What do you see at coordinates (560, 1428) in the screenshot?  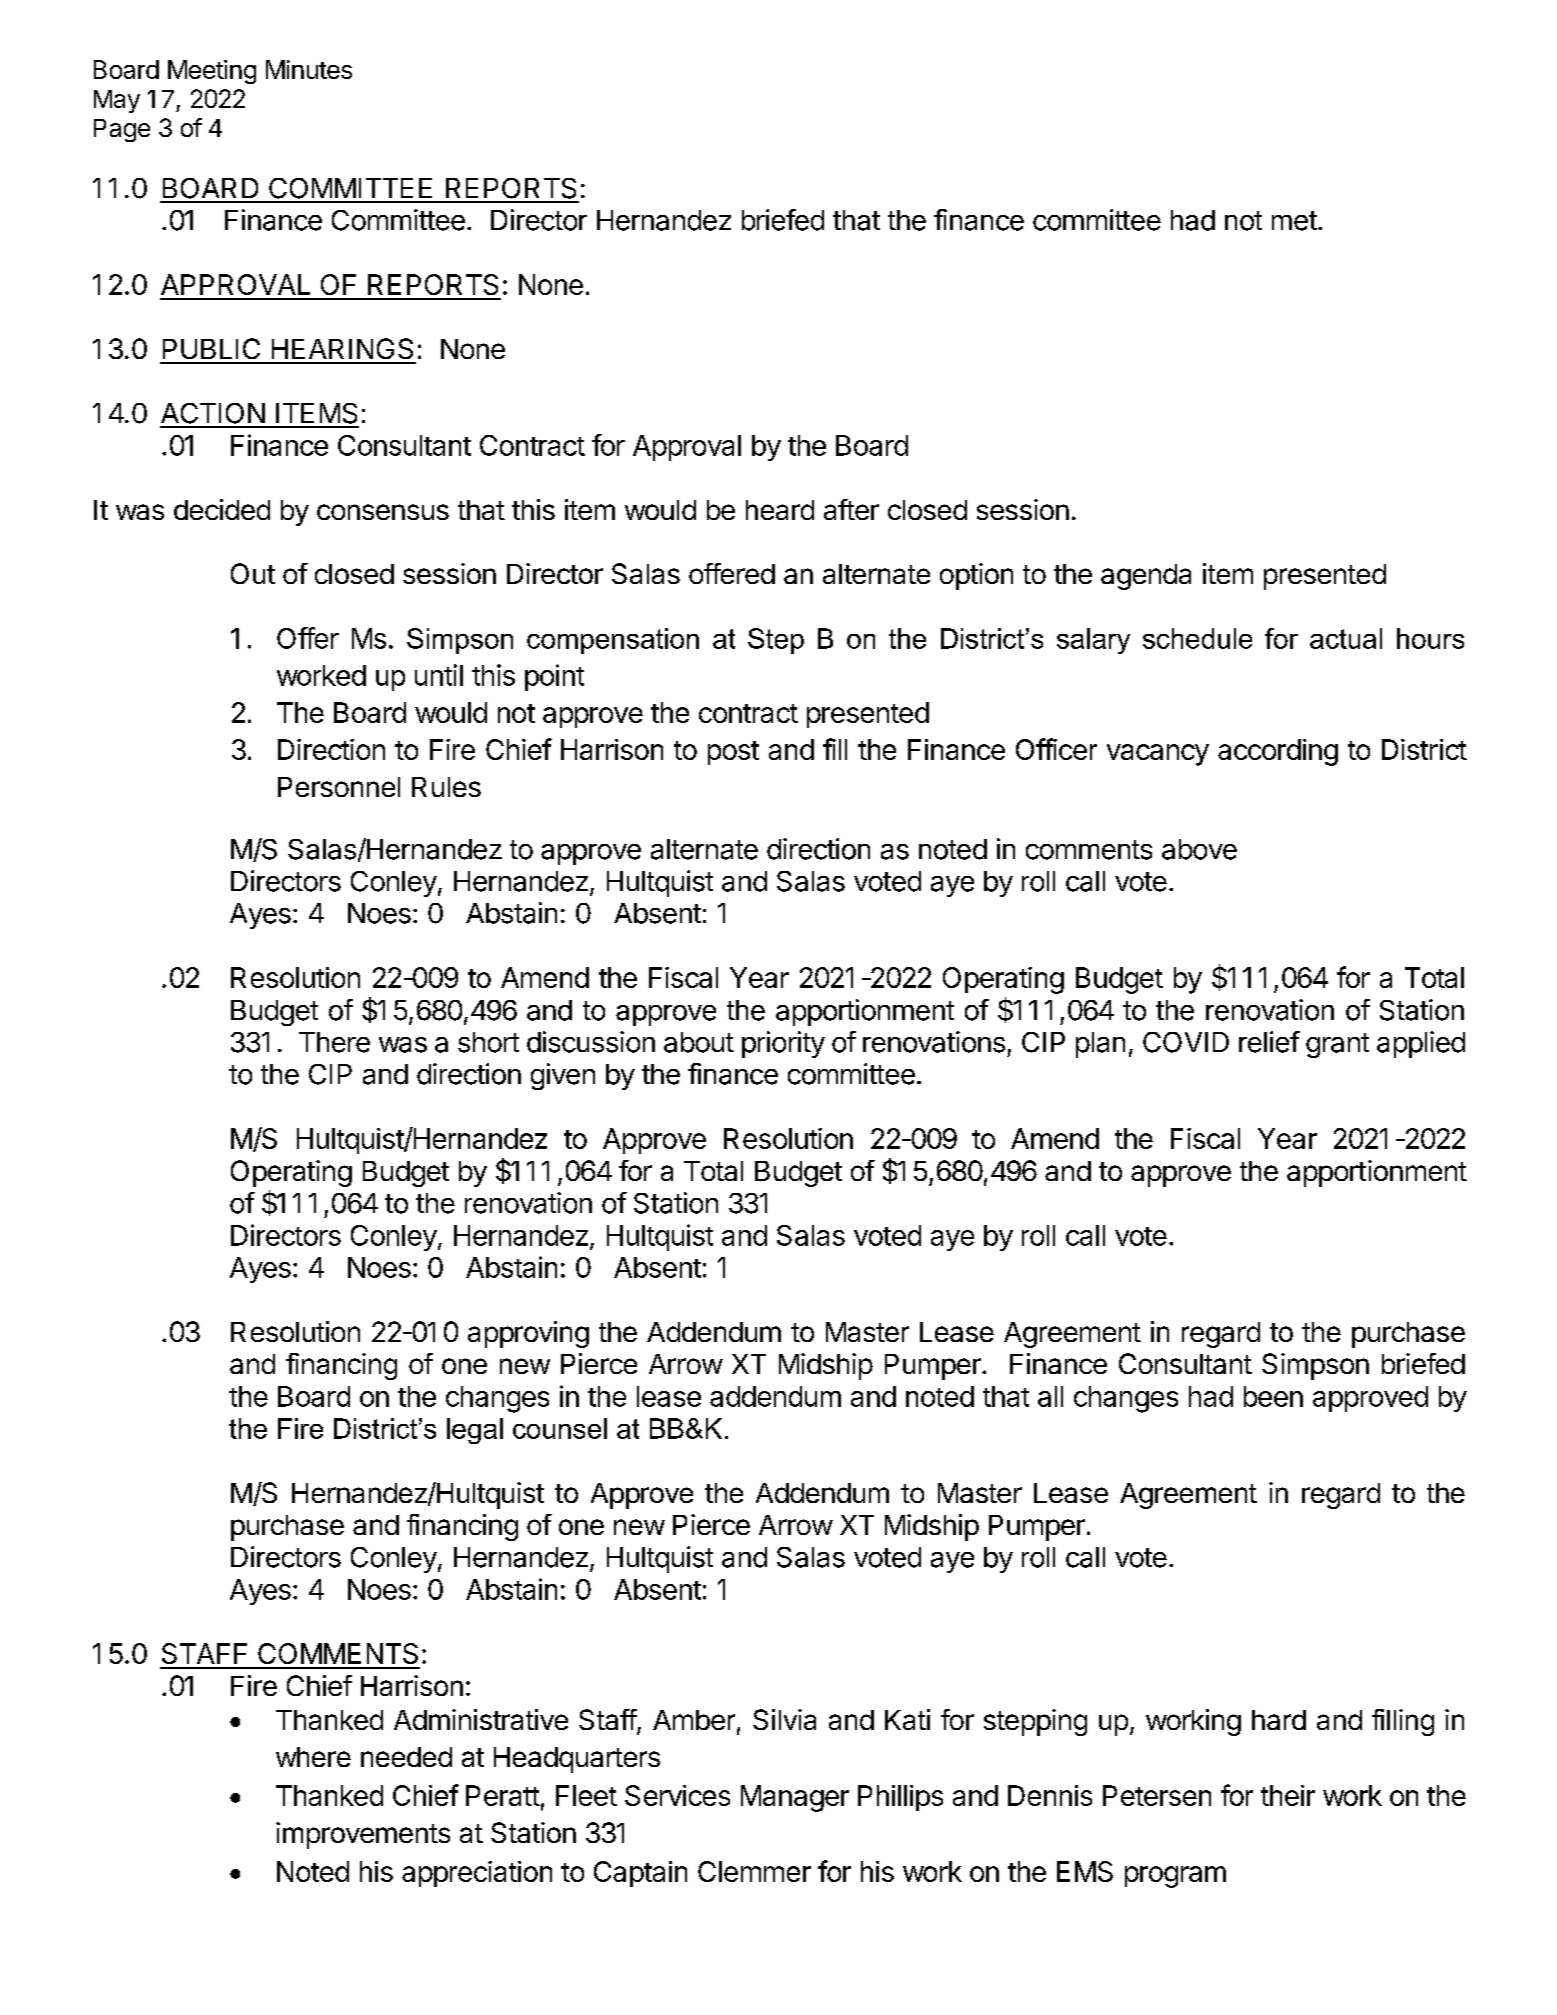 I see `counsel` at bounding box center [560, 1428].
